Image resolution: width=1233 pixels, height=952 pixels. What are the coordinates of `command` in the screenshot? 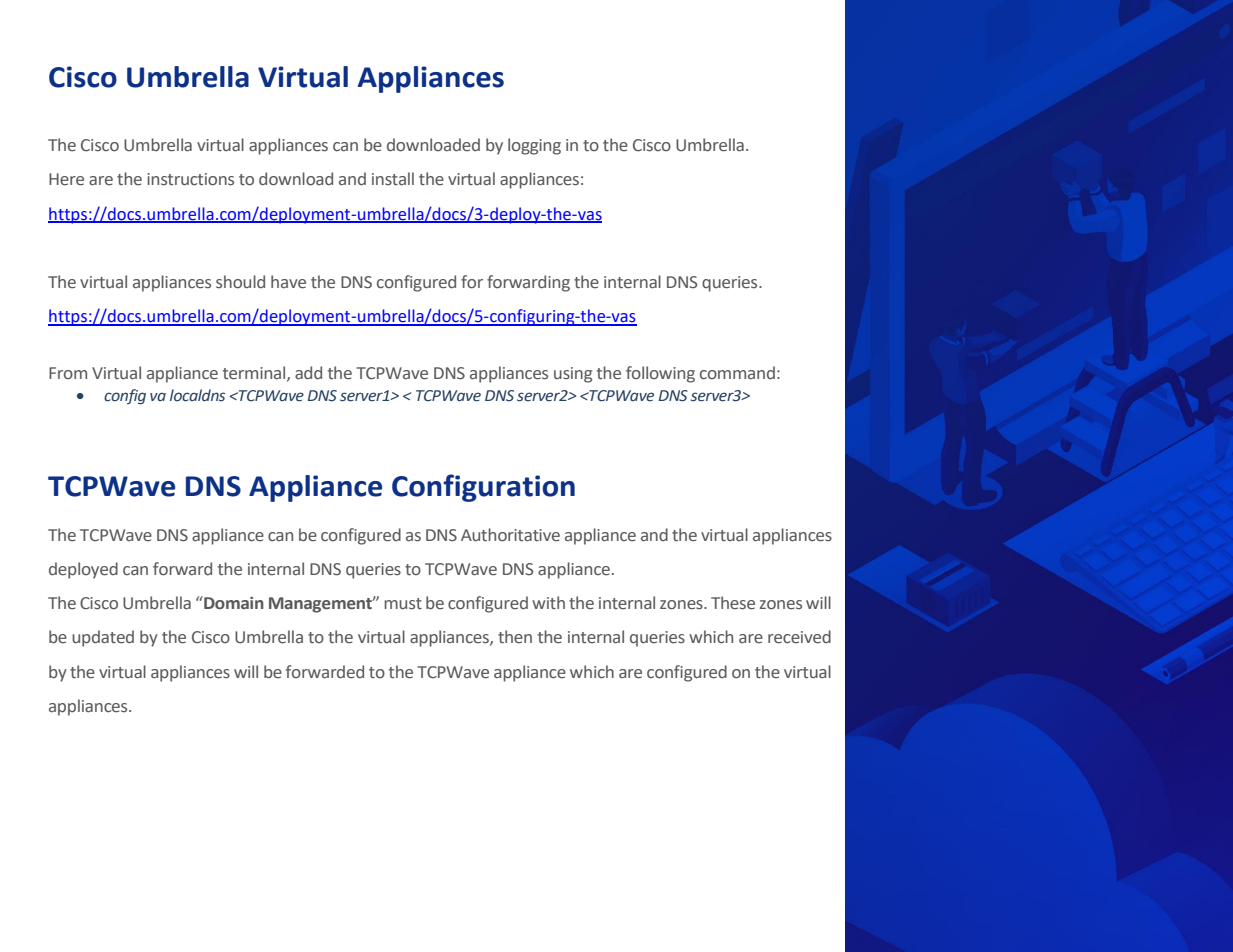 It's located at (737, 373).
